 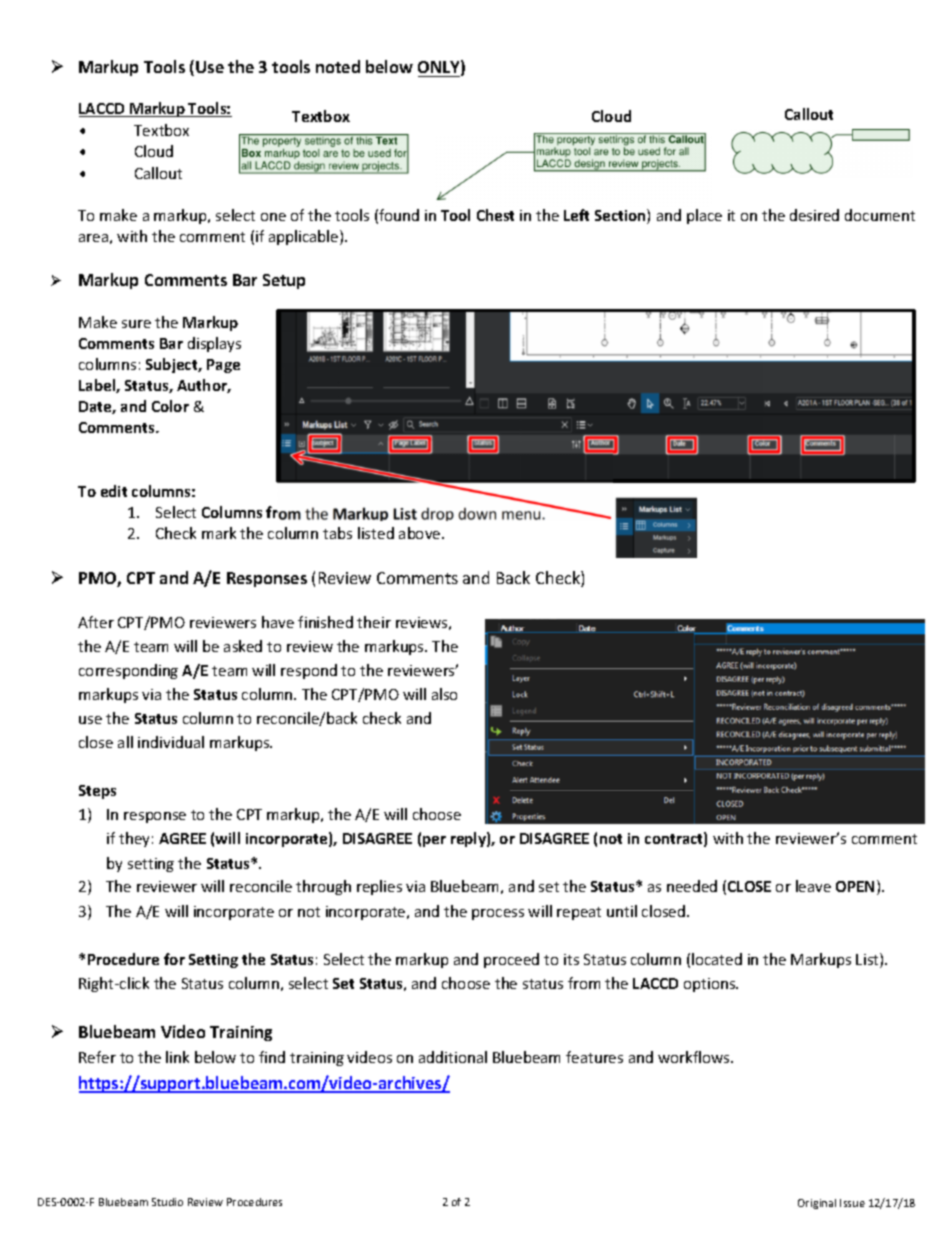 I want to click on Page, so click(x=223, y=366).
